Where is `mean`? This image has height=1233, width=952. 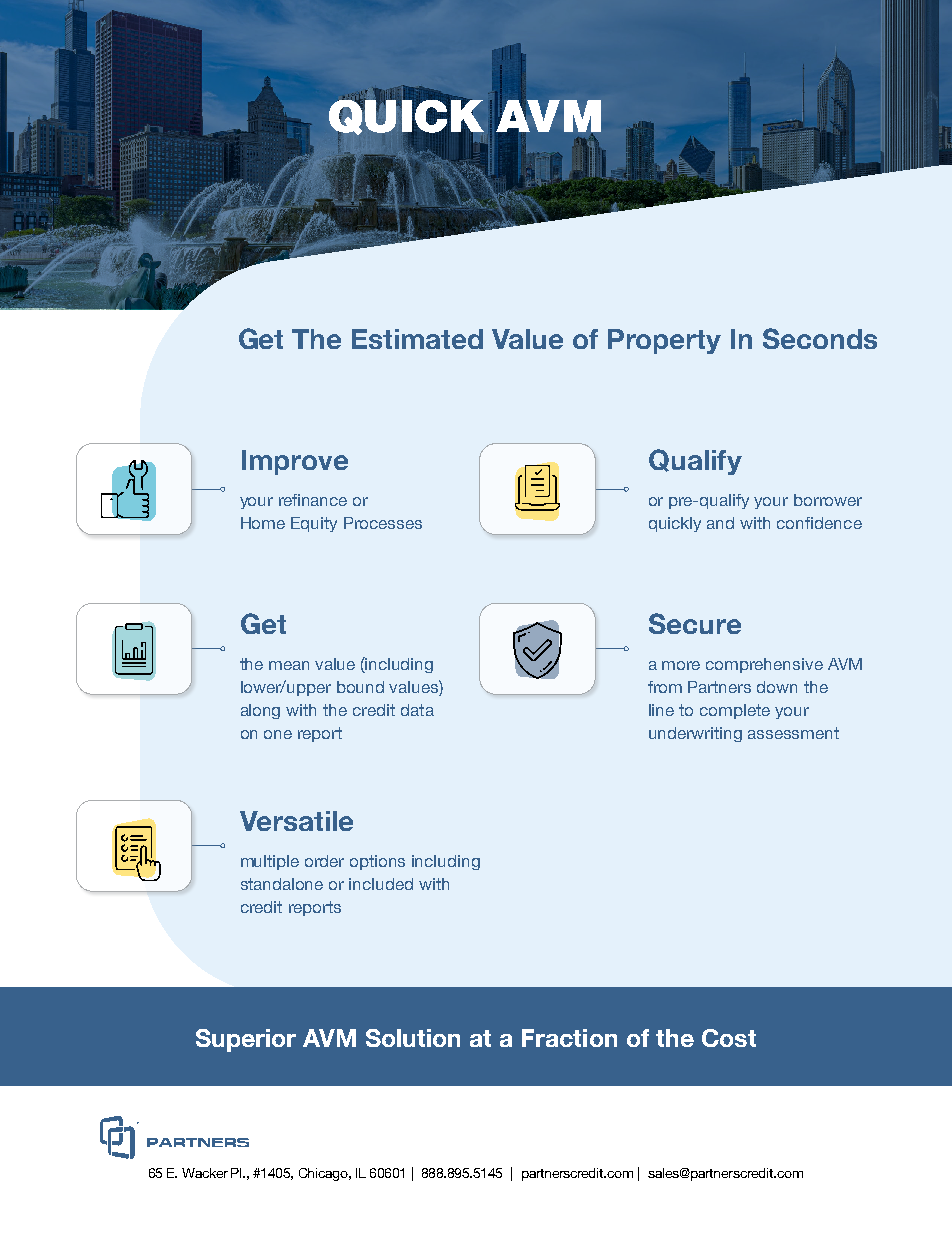
mean is located at coordinates (289, 665).
